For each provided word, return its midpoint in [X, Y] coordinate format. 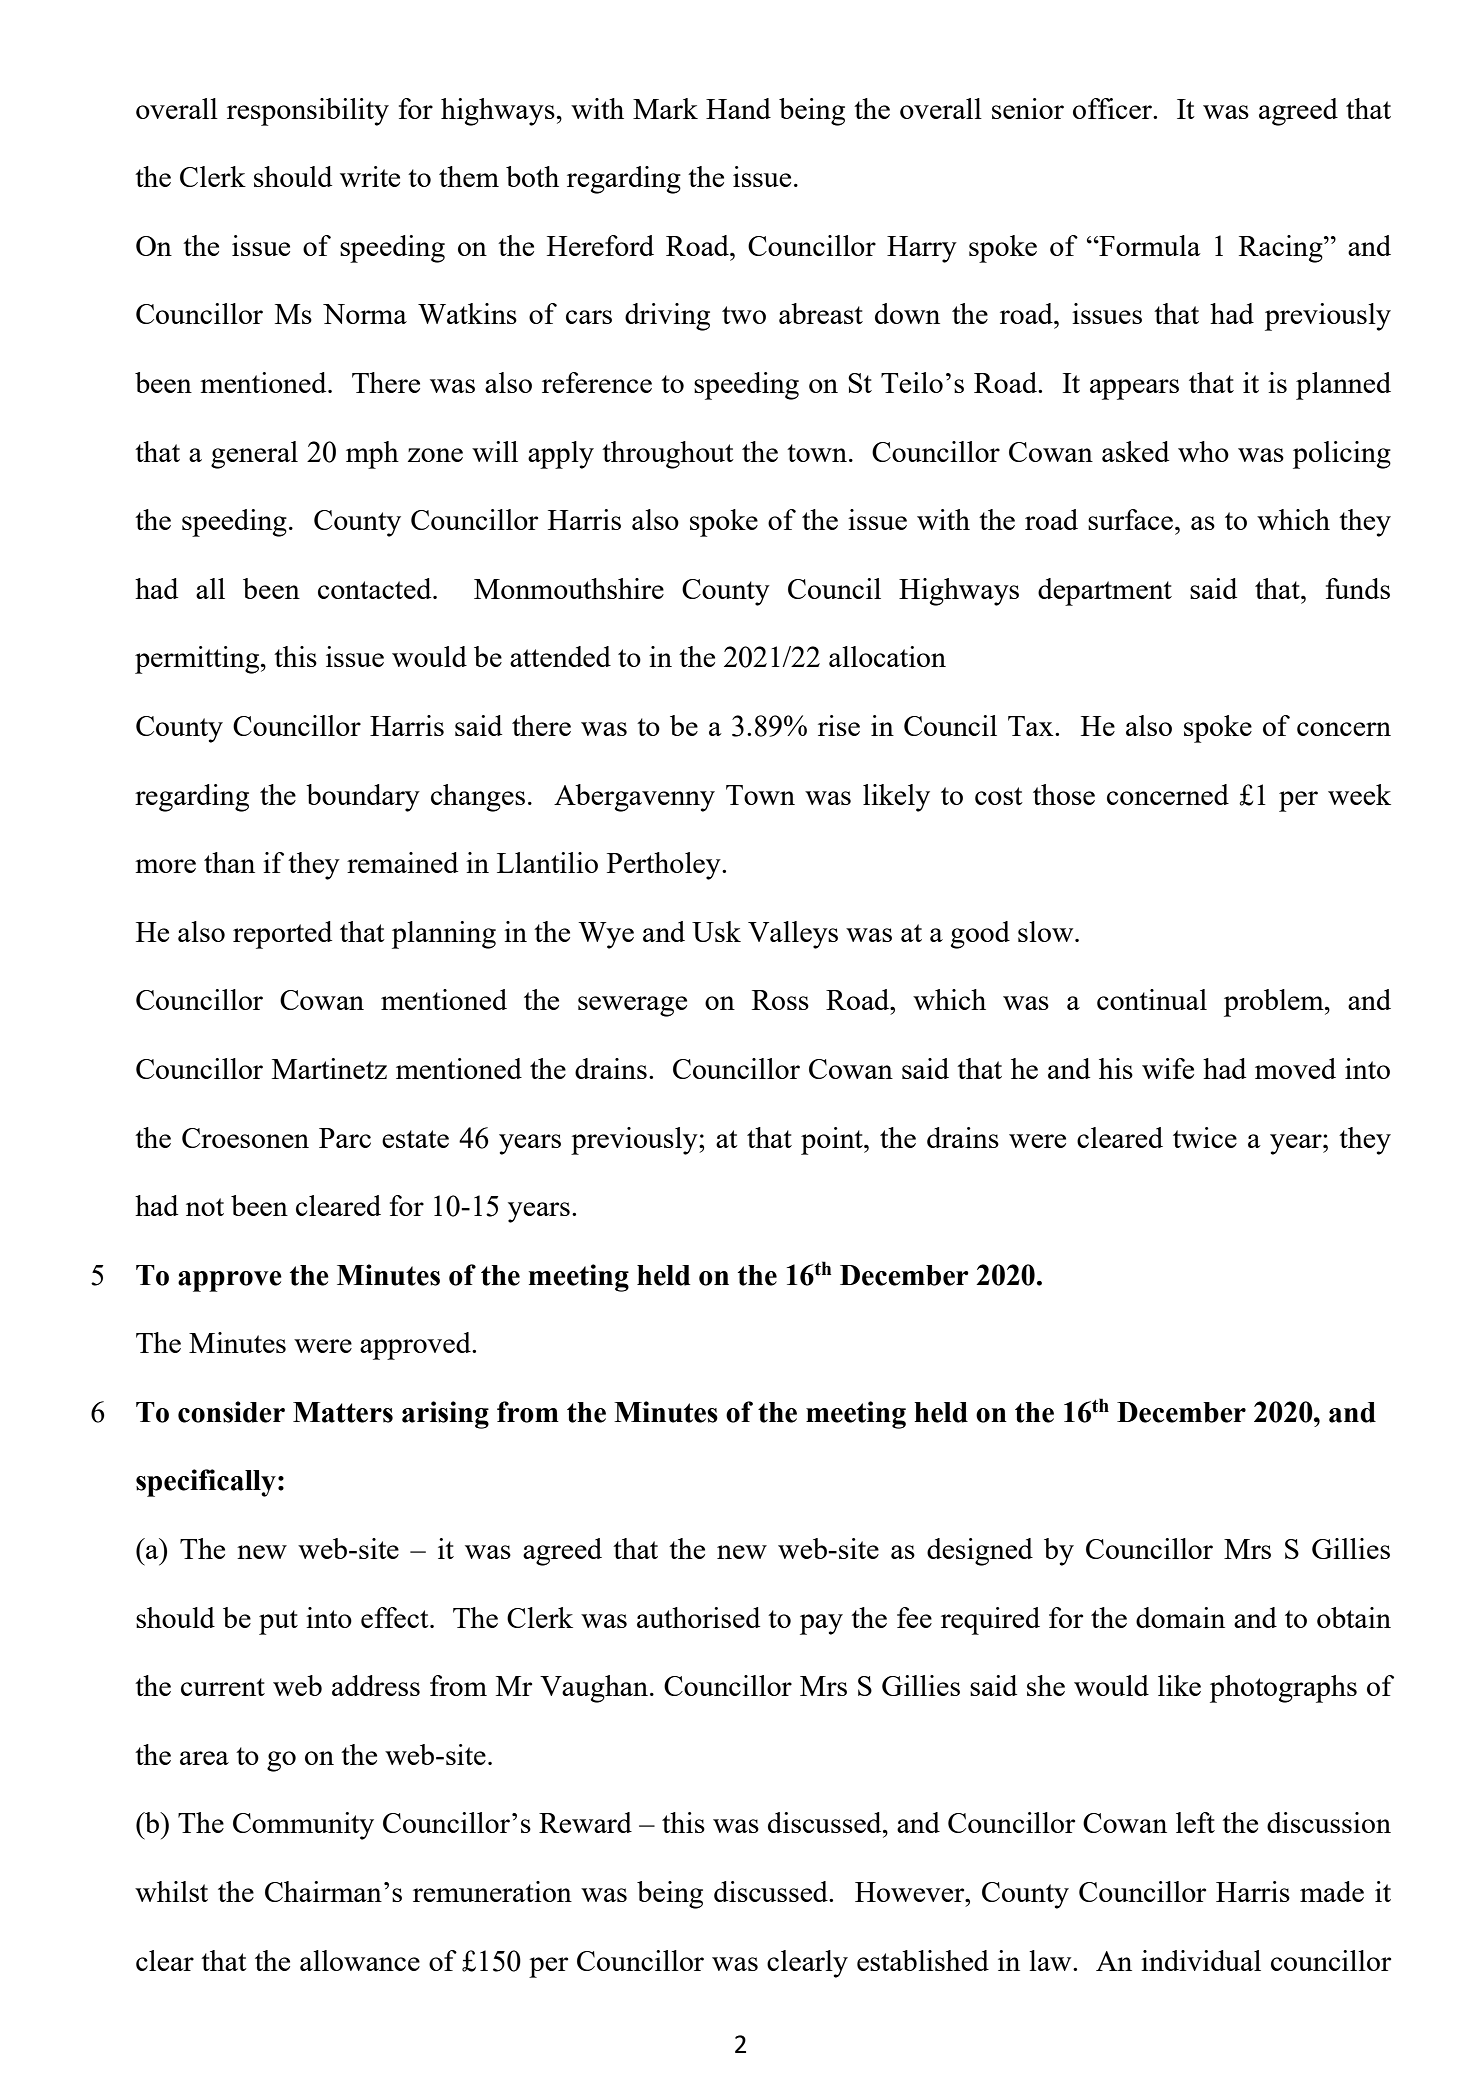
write [370, 176]
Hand [738, 108]
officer [1113, 108]
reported [282, 935]
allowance [360, 1960]
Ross [780, 1000]
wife [1168, 1068]
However [911, 1892]
